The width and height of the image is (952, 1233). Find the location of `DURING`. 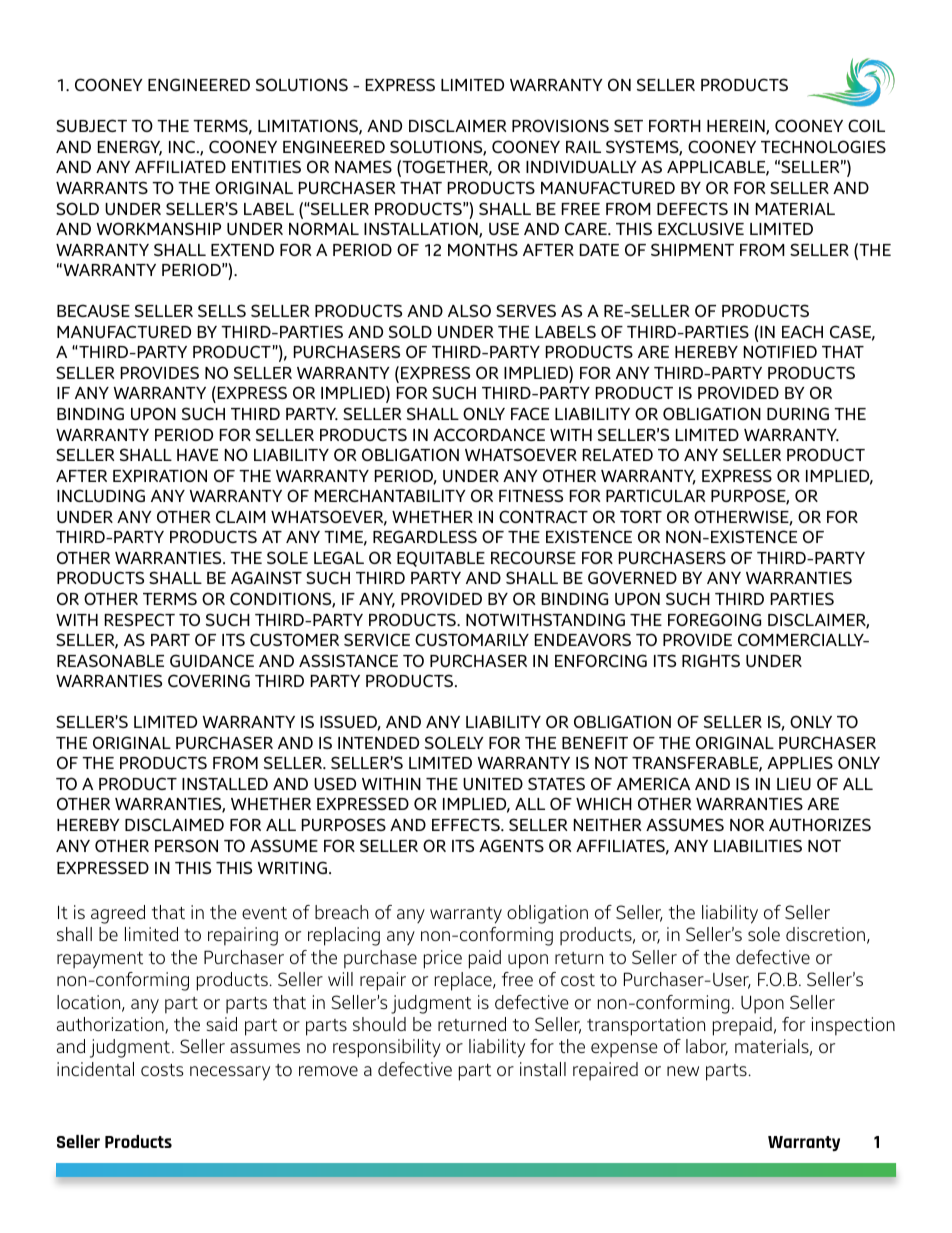

DURING is located at coordinates (798, 413).
